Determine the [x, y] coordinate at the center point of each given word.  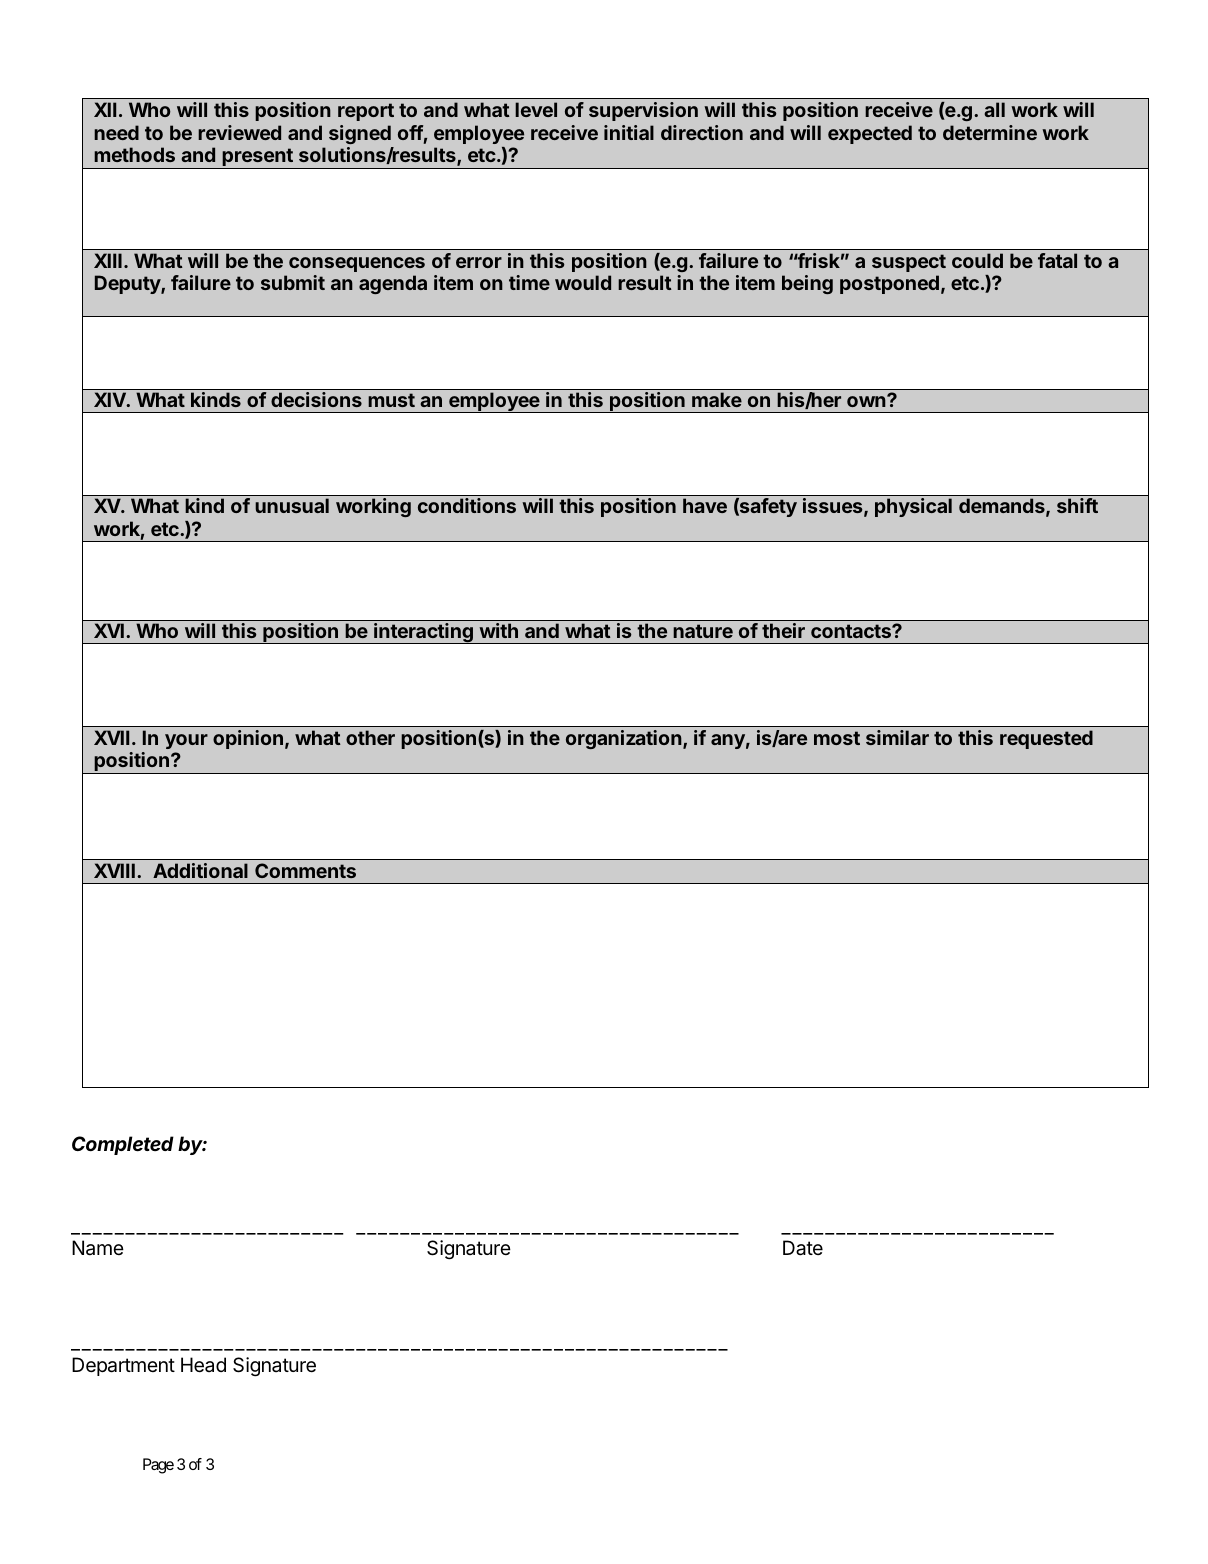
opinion [248, 739]
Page [158, 1466]
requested [1046, 739]
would [583, 282]
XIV [110, 399]
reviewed [239, 132]
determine [990, 132]
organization [624, 739]
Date [803, 1248]
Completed [123, 1145]
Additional [200, 870]
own [867, 401]
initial [629, 132]
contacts [852, 631]
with [498, 630]
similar [897, 737]
